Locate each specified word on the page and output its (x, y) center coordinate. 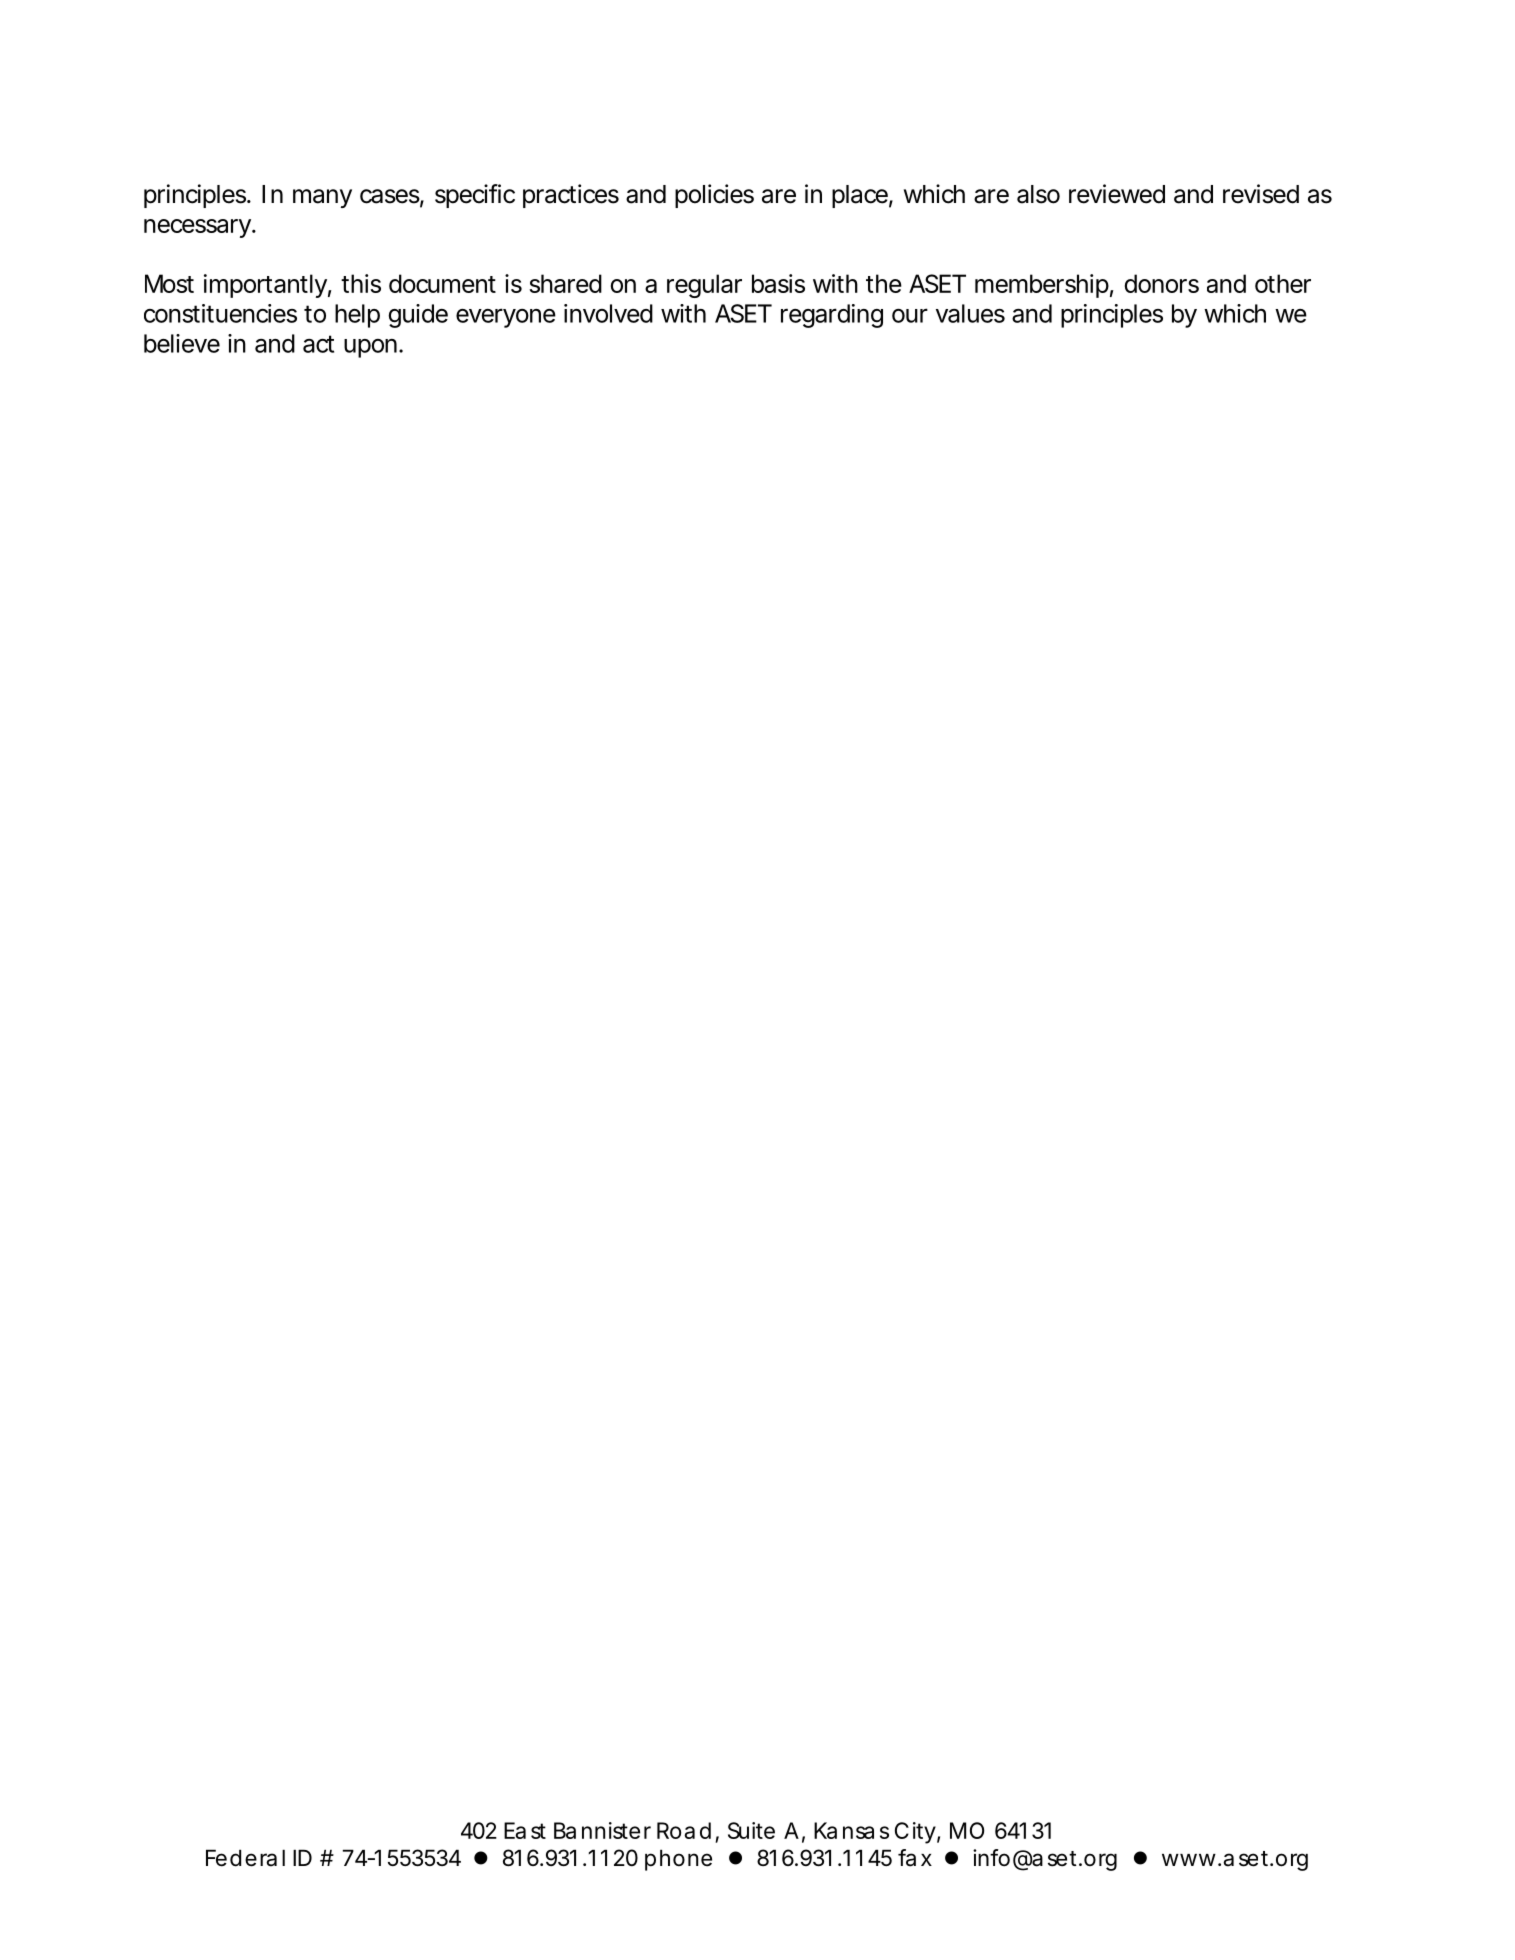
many (322, 198)
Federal (245, 1858)
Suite (751, 1830)
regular (704, 286)
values (970, 313)
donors (1162, 283)
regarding (832, 316)
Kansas (851, 1830)
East (525, 1830)
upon (370, 348)
